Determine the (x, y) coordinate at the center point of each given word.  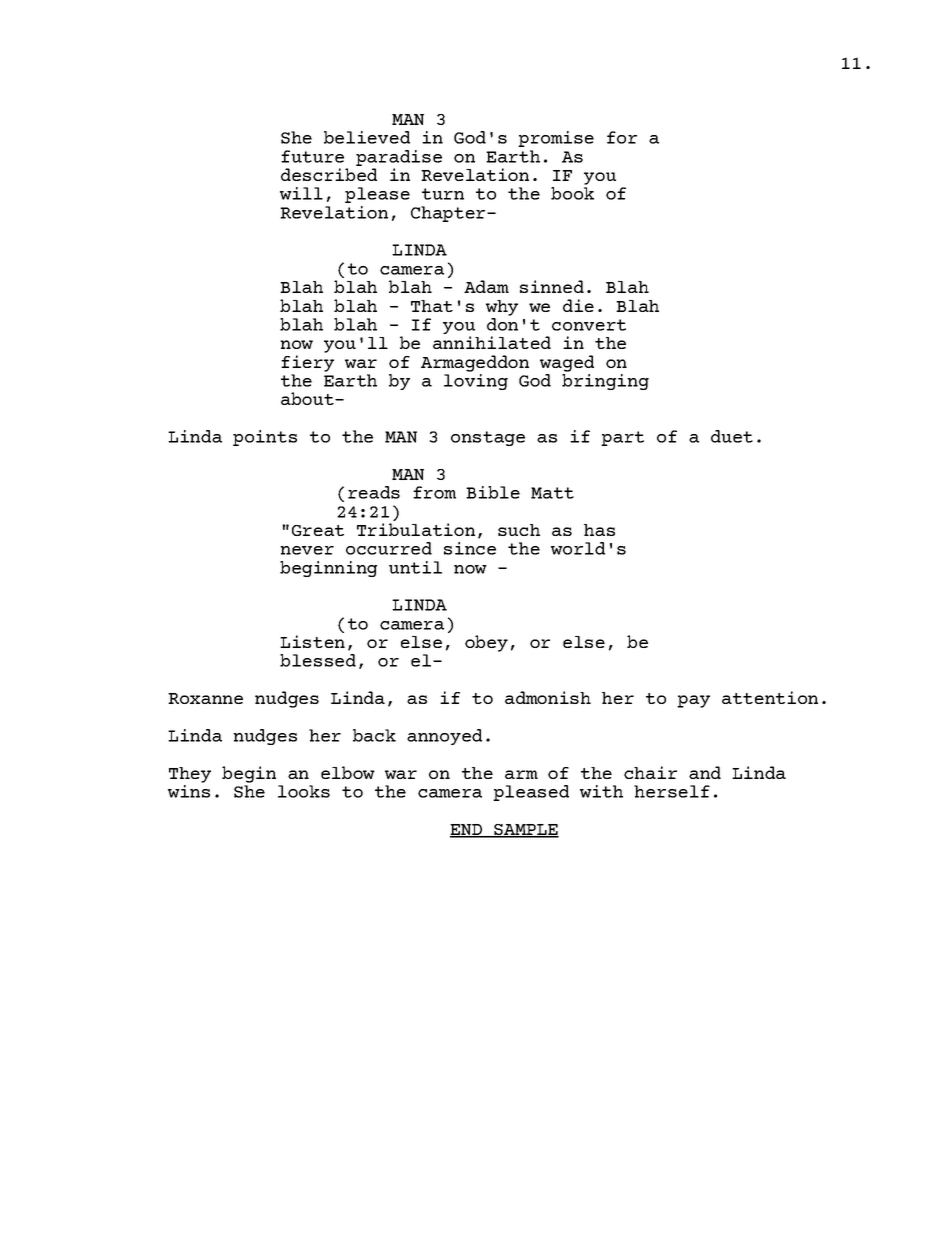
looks (304, 791)
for (622, 137)
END (467, 830)
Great (318, 530)
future (312, 156)
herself (672, 791)
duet (732, 436)
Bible (493, 492)
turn (443, 194)
